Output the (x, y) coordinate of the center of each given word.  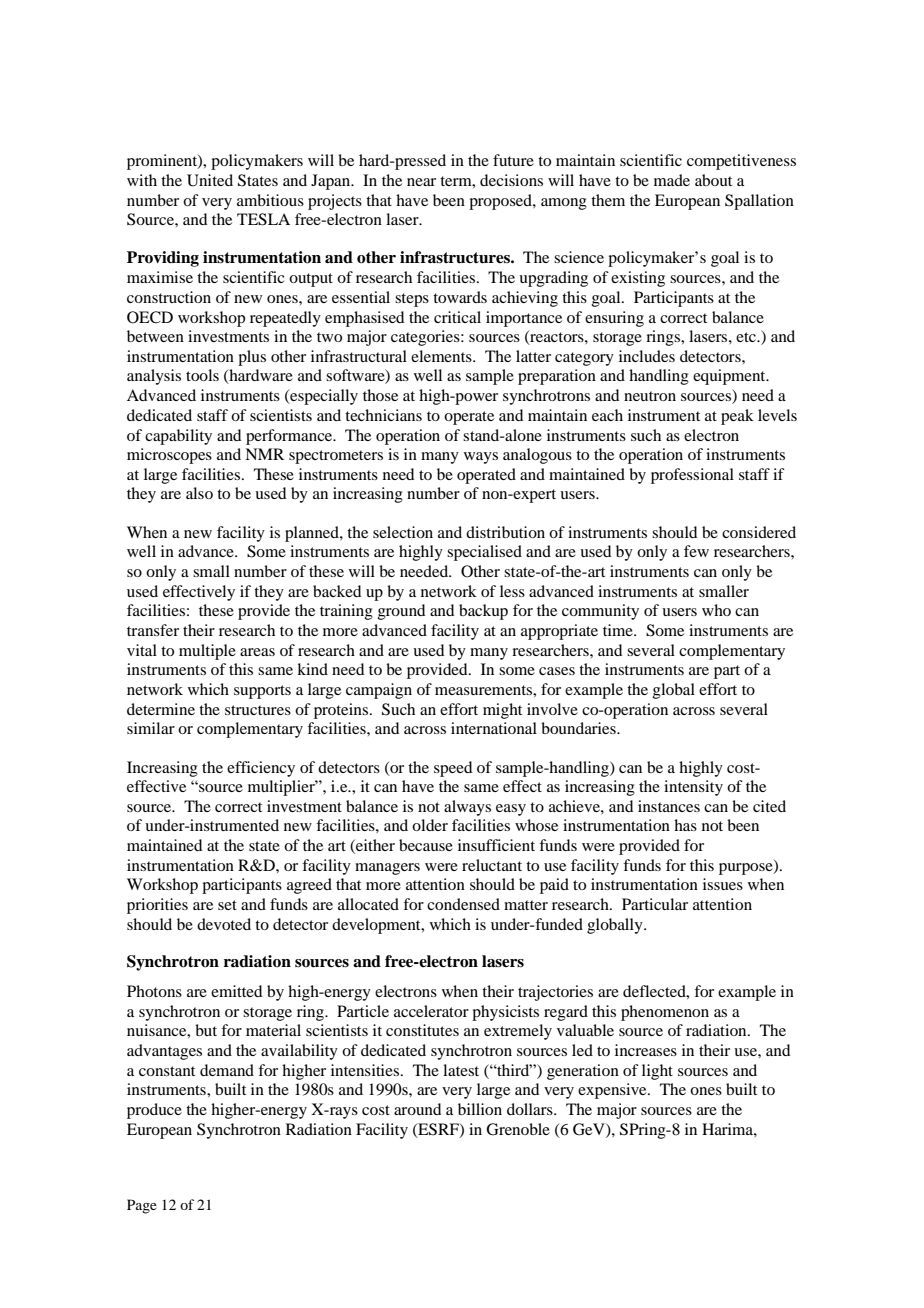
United (210, 180)
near (421, 182)
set (227, 905)
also (199, 493)
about (713, 180)
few (696, 551)
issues (723, 884)
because (426, 845)
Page (142, 1206)
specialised (484, 553)
